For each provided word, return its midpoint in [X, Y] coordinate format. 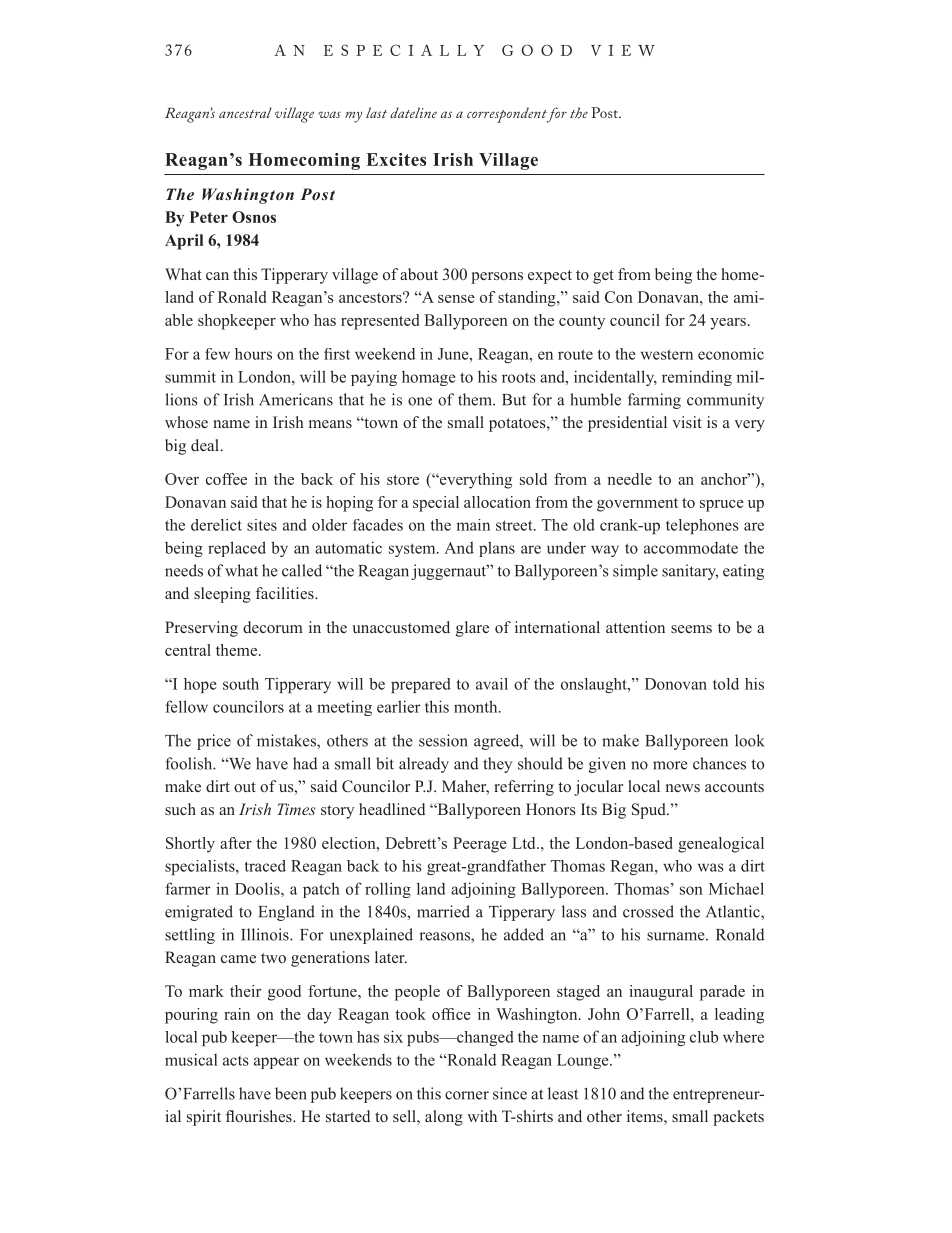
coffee [226, 479]
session [443, 740]
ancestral [245, 112]
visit [687, 422]
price [214, 742]
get [603, 277]
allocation [497, 502]
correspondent [508, 115]
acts [236, 1061]
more [670, 765]
